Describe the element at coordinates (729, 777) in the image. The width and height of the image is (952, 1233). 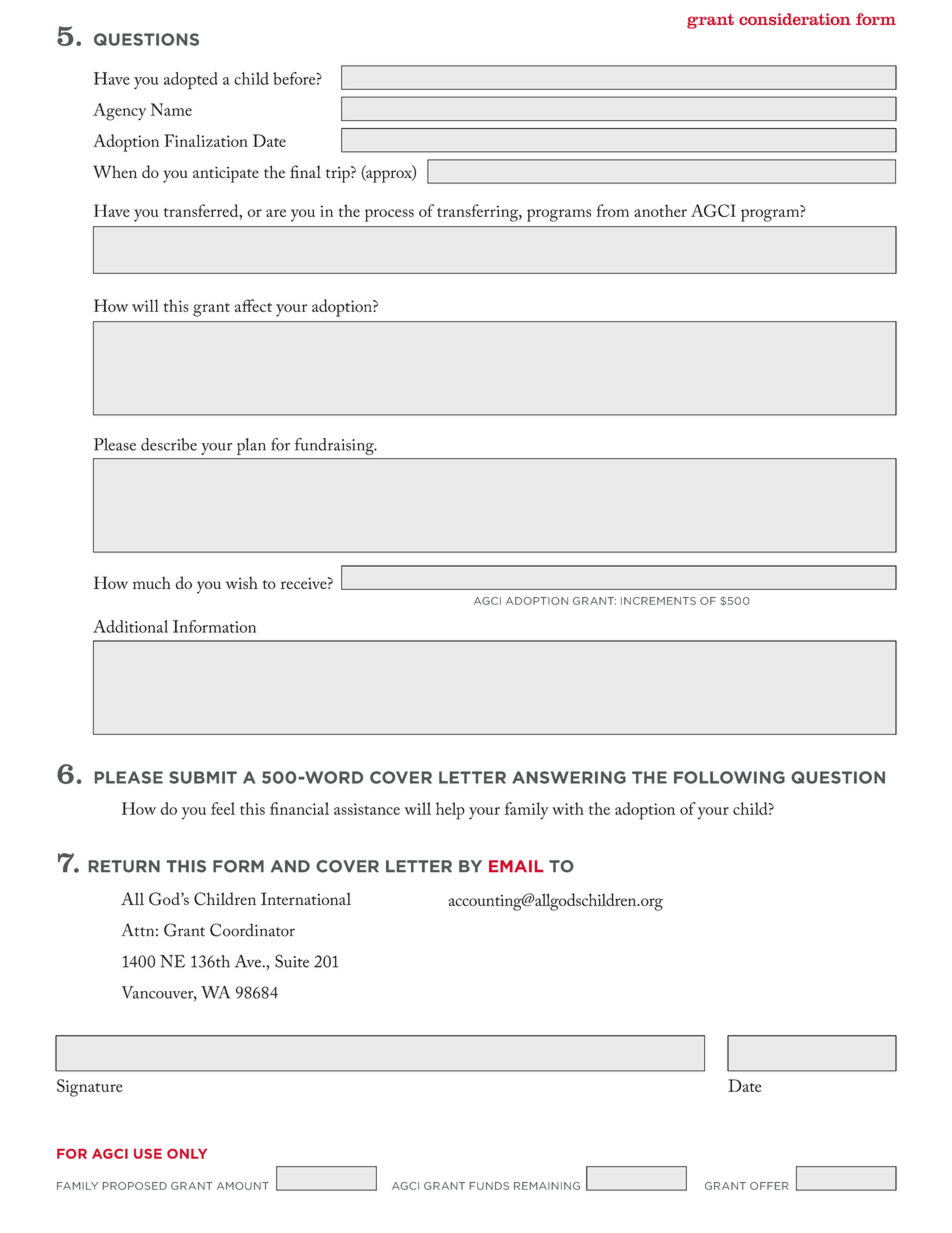
I see `FOLLOWING` at that location.
